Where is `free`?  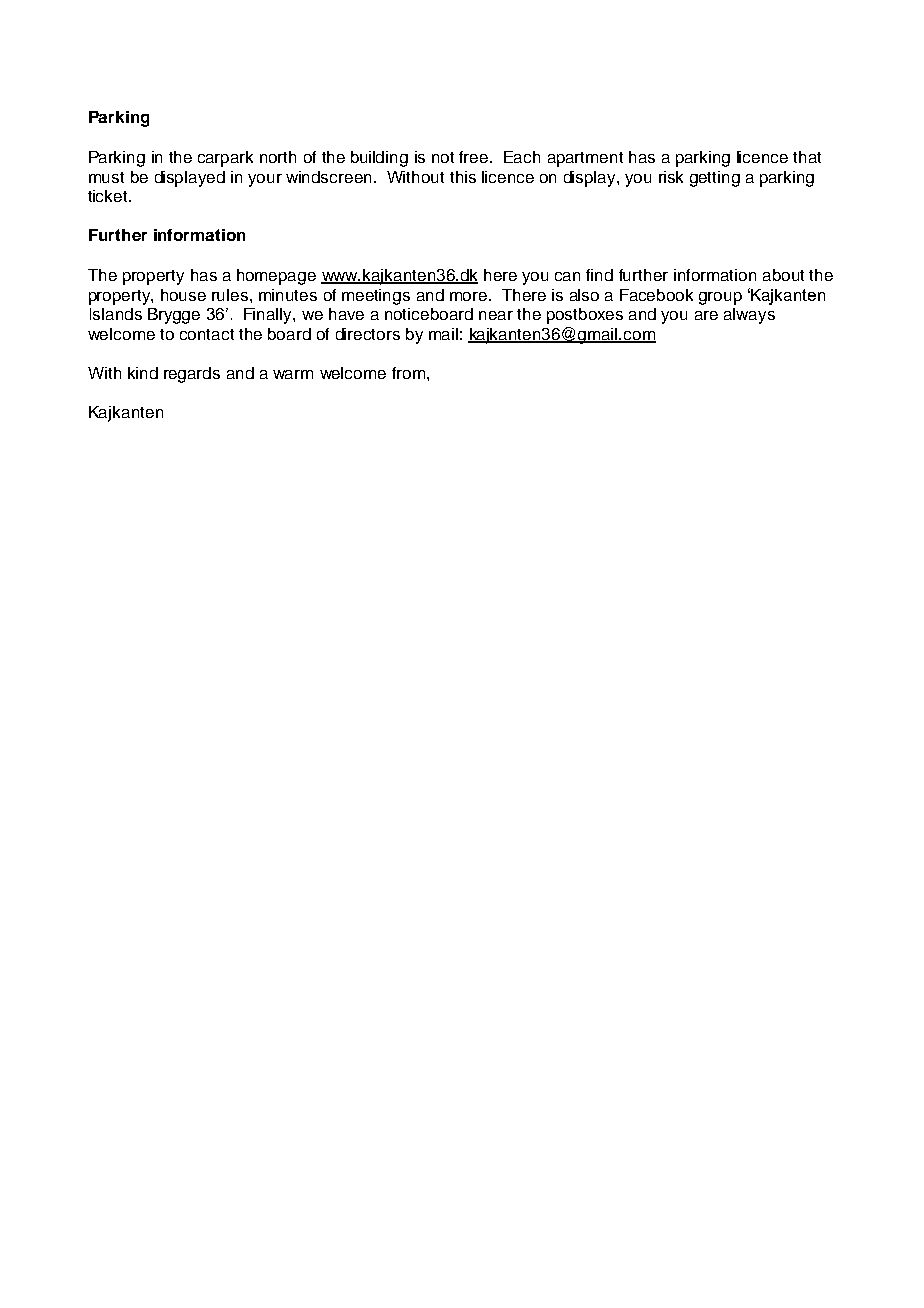
free is located at coordinates (473, 157).
